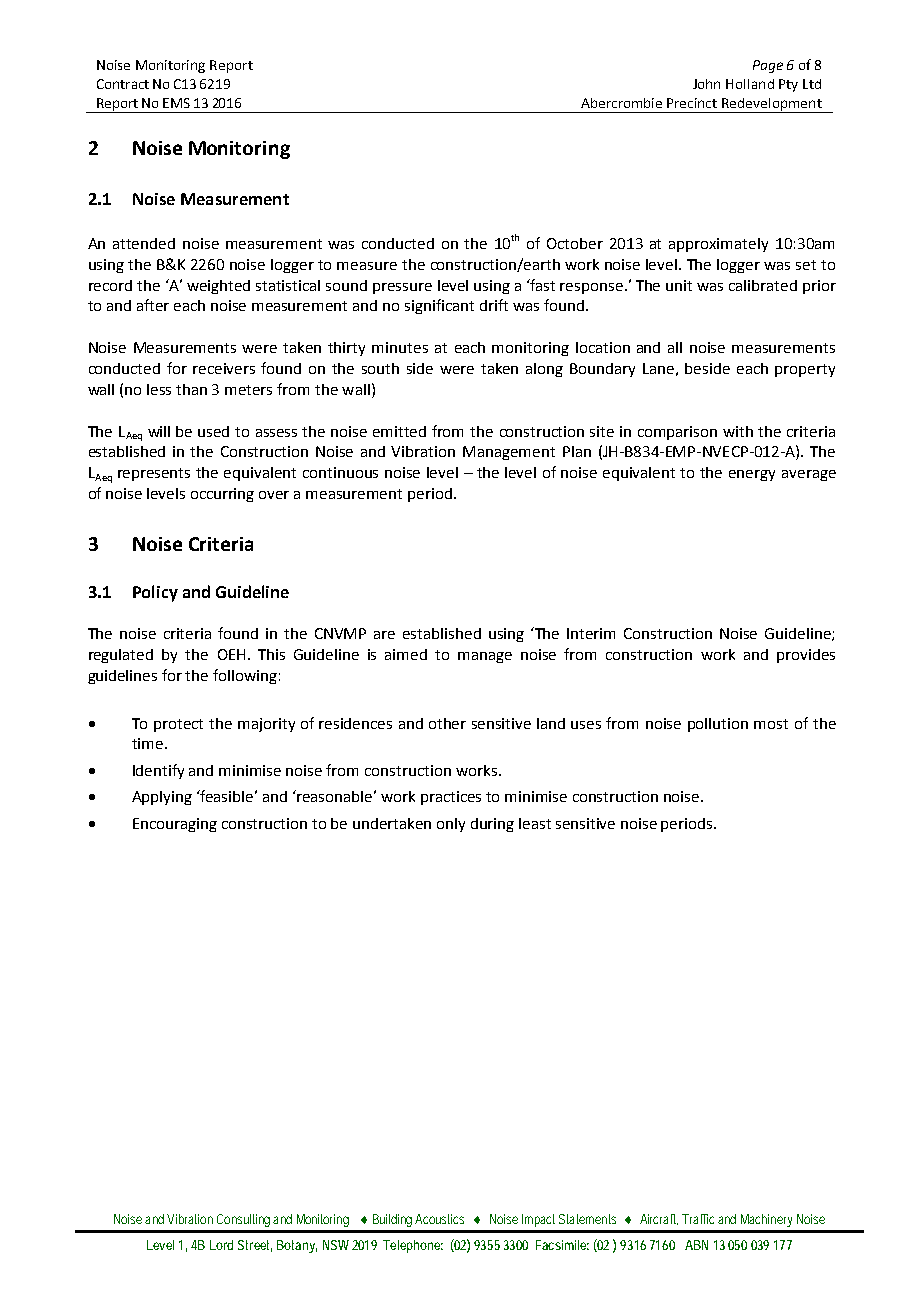 Image resolution: width=924 pixels, height=1308 pixels. Describe the element at coordinates (399, 431) in the page. I see `emitted` at that location.
